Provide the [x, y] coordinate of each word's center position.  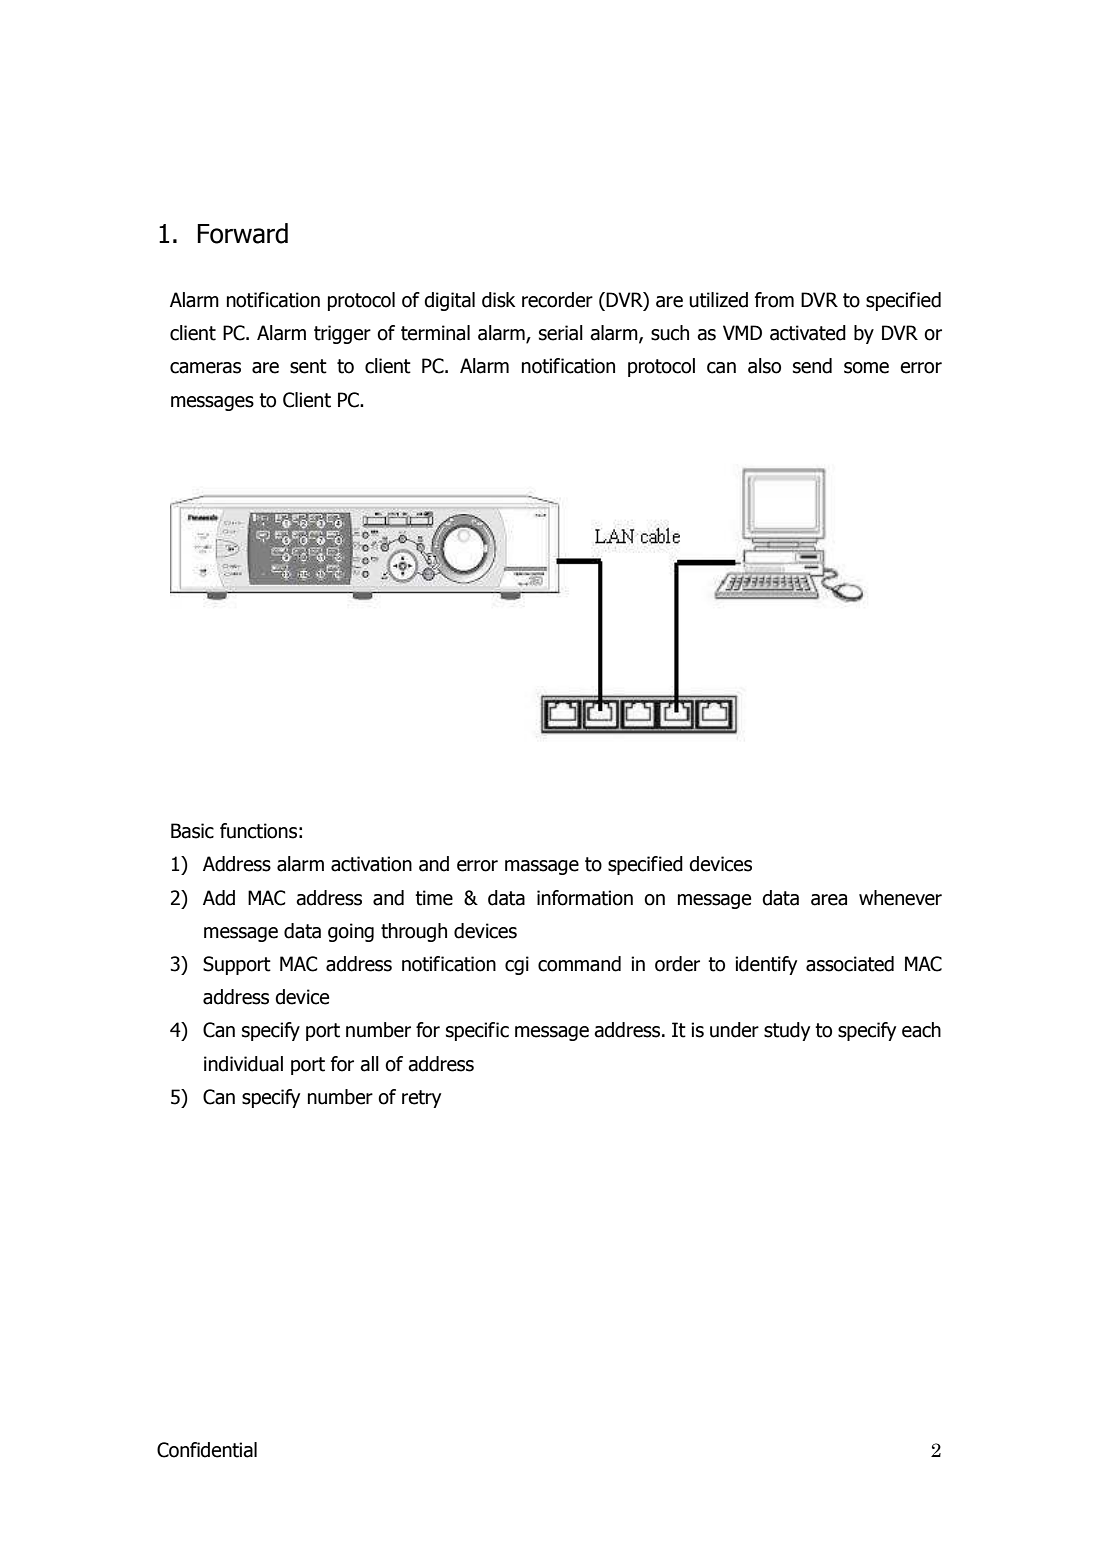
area [829, 900]
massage [542, 867]
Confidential [207, 1450]
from [774, 300]
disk [499, 300]
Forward [242, 233]
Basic [192, 831]
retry [421, 1099]
